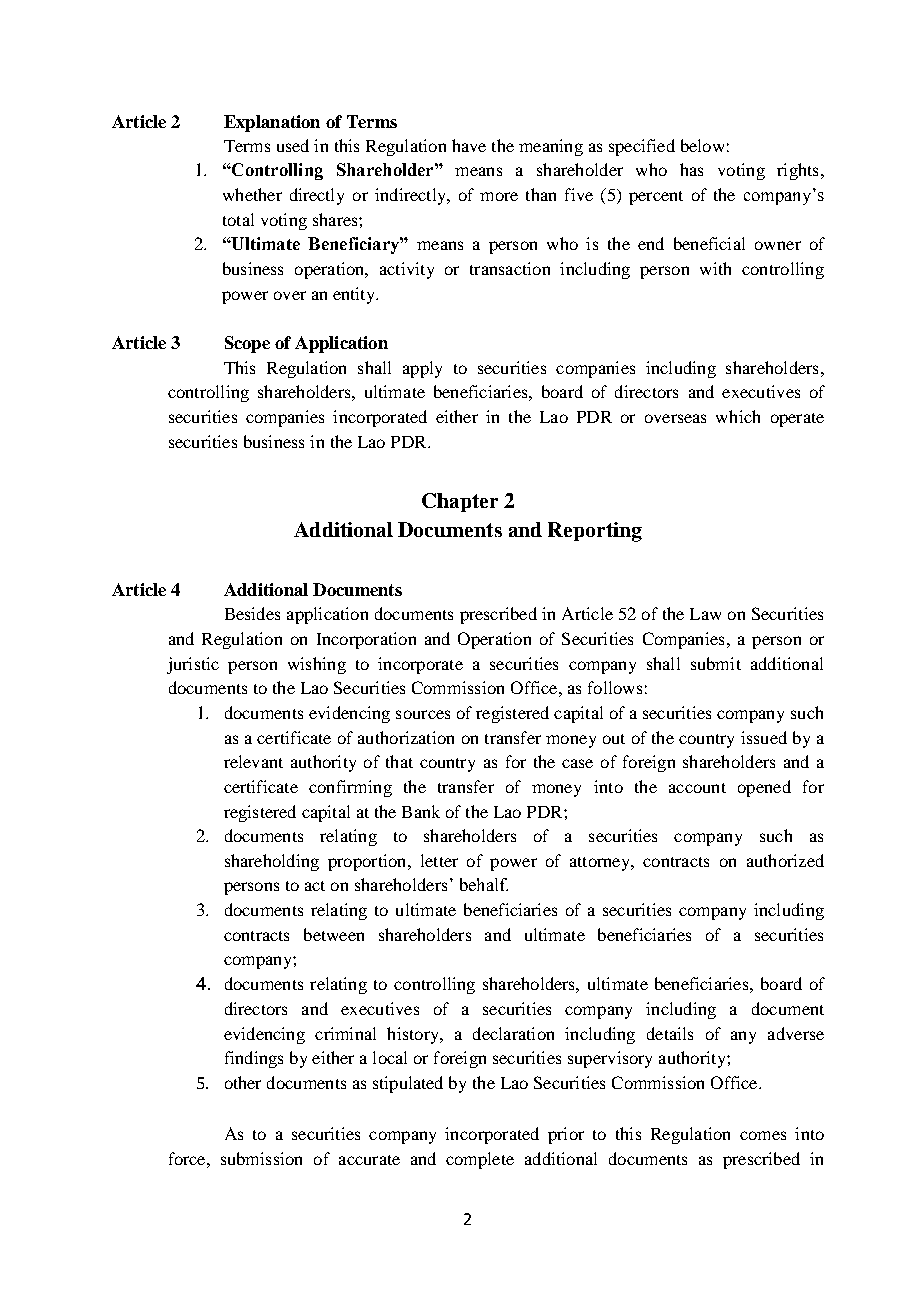 This image has height=1308, width=924. Describe the element at coordinates (293, 145) in the image. I see `used` at that location.
